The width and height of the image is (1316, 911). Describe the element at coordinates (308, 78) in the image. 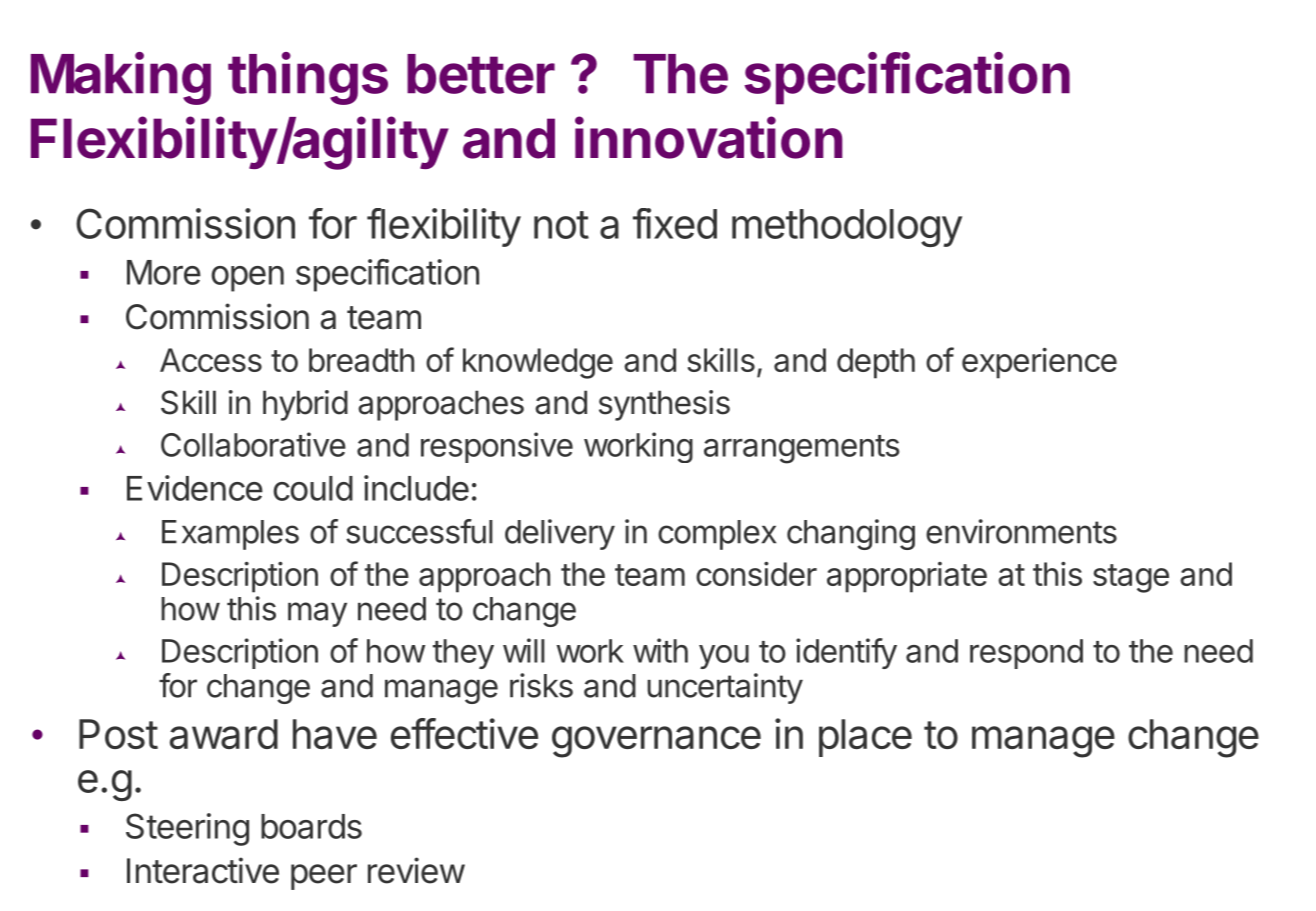

I see `things` at that location.
